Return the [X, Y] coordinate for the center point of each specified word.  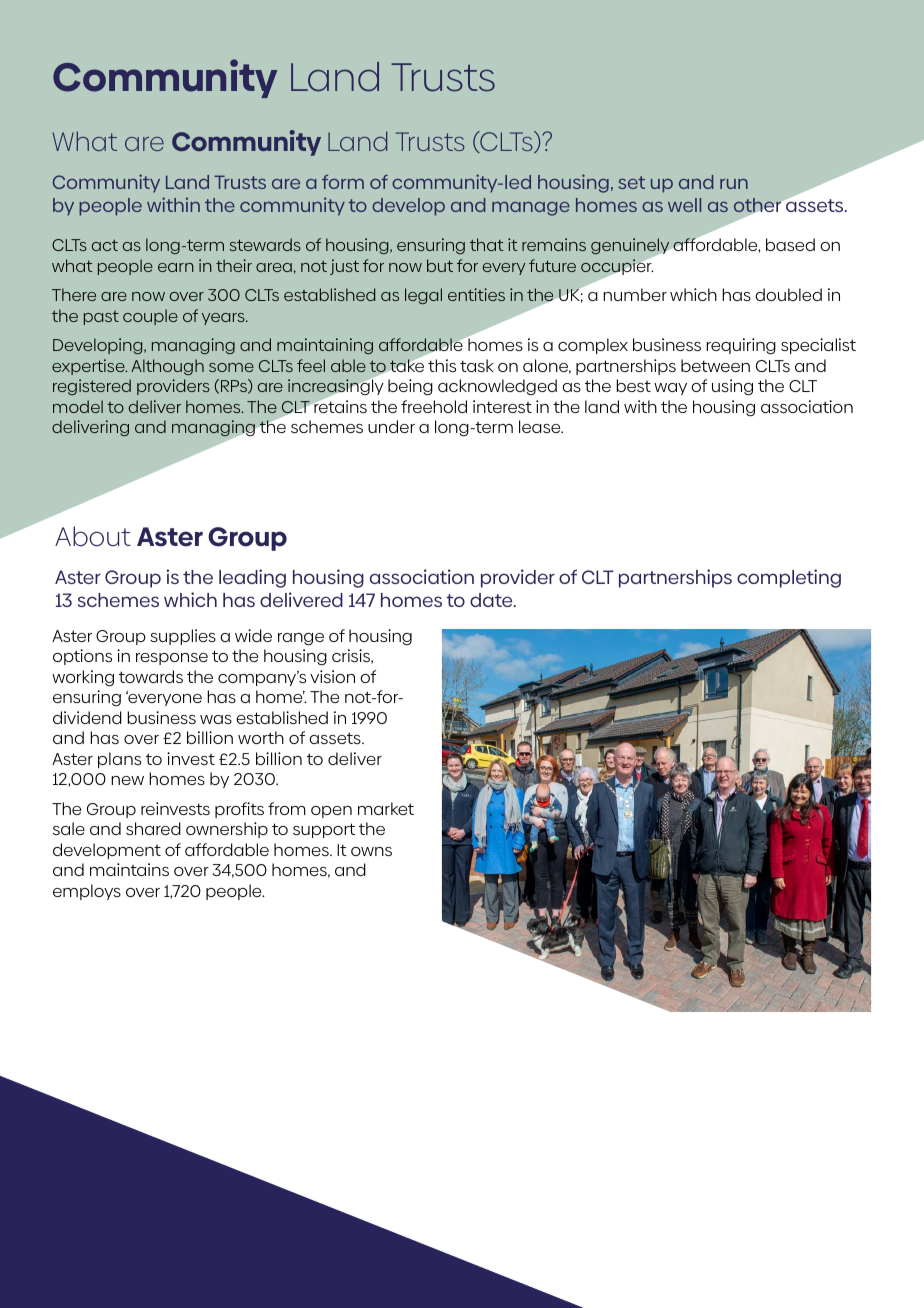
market [386, 808]
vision [332, 676]
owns [371, 851]
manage [531, 209]
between [715, 365]
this [442, 365]
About [93, 536]
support [324, 830]
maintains [129, 869]
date [492, 600]
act [105, 245]
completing [789, 578]
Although [167, 367]
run [734, 184]
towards [151, 676]
